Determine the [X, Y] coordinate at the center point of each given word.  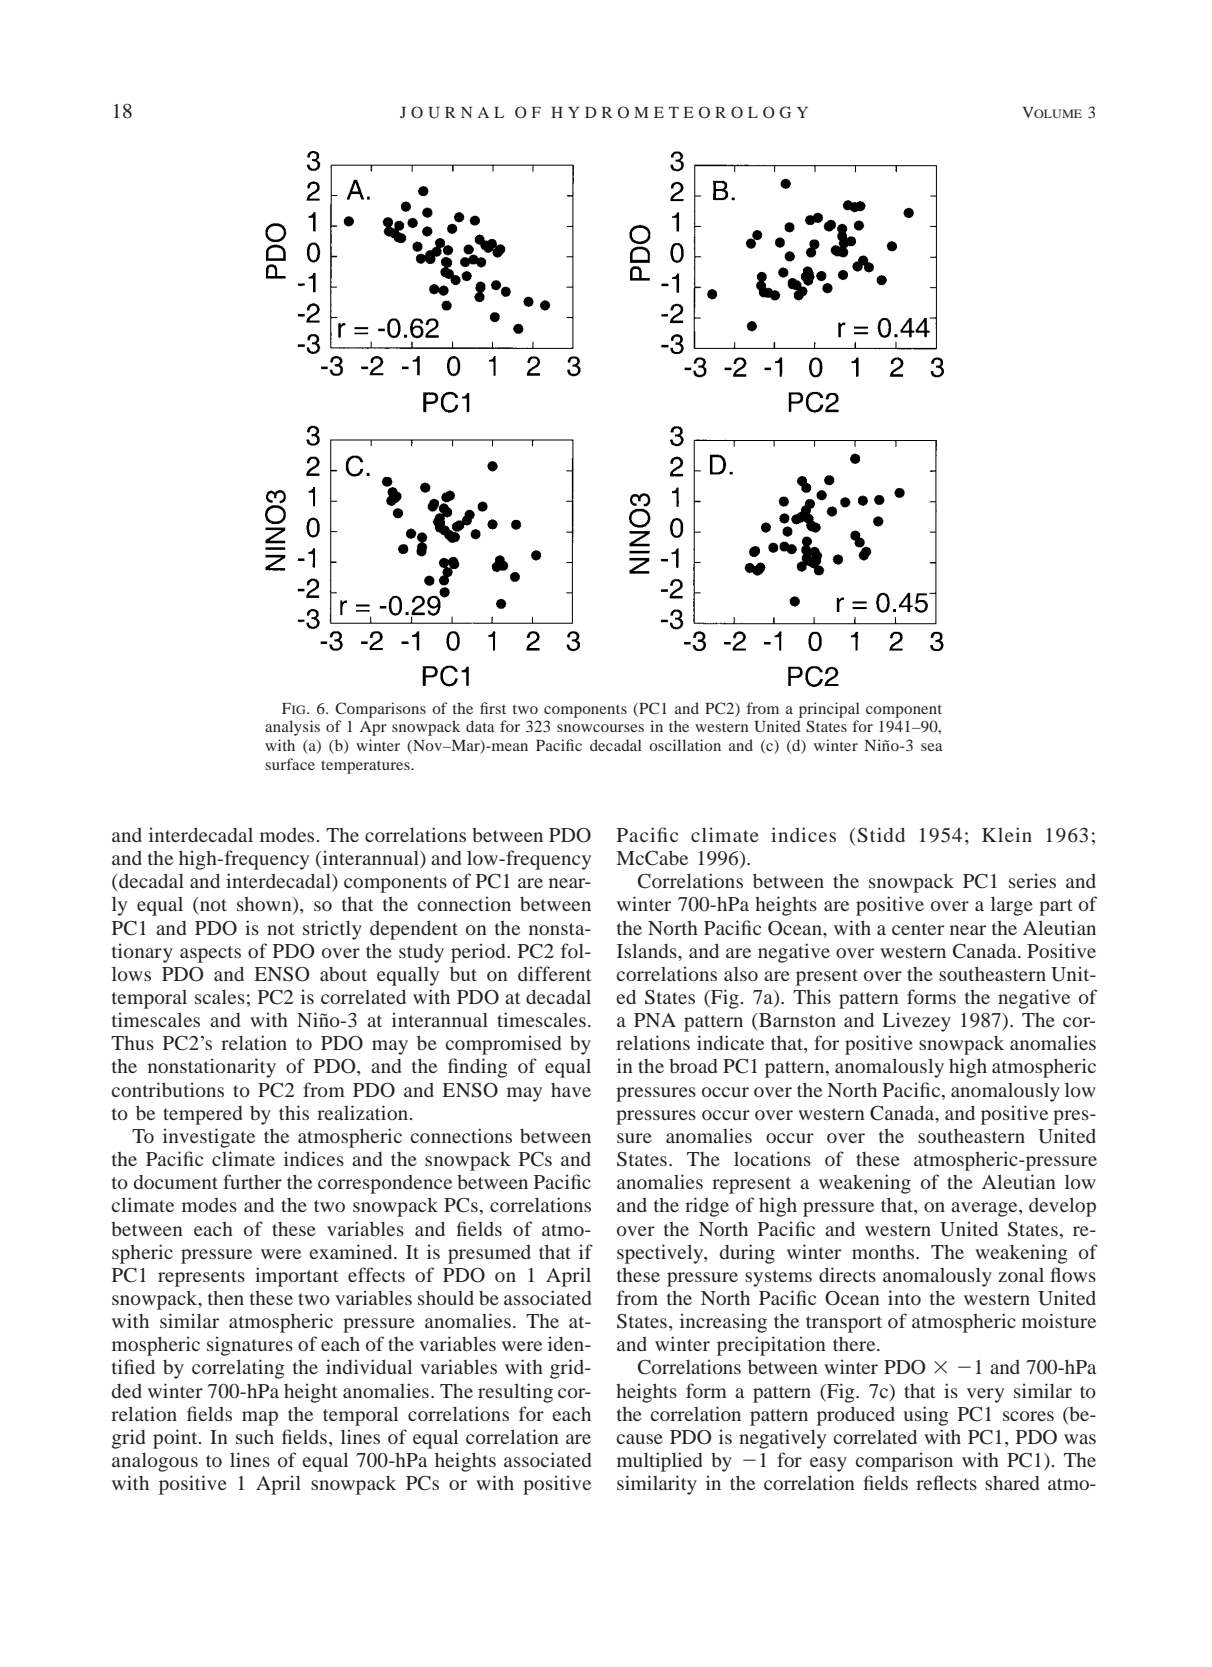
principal [829, 710]
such [255, 1436]
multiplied [659, 1462]
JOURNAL [452, 112]
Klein [1007, 834]
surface [290, 764]
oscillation [685, 745]
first [493, 708]
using [926, 1416]
